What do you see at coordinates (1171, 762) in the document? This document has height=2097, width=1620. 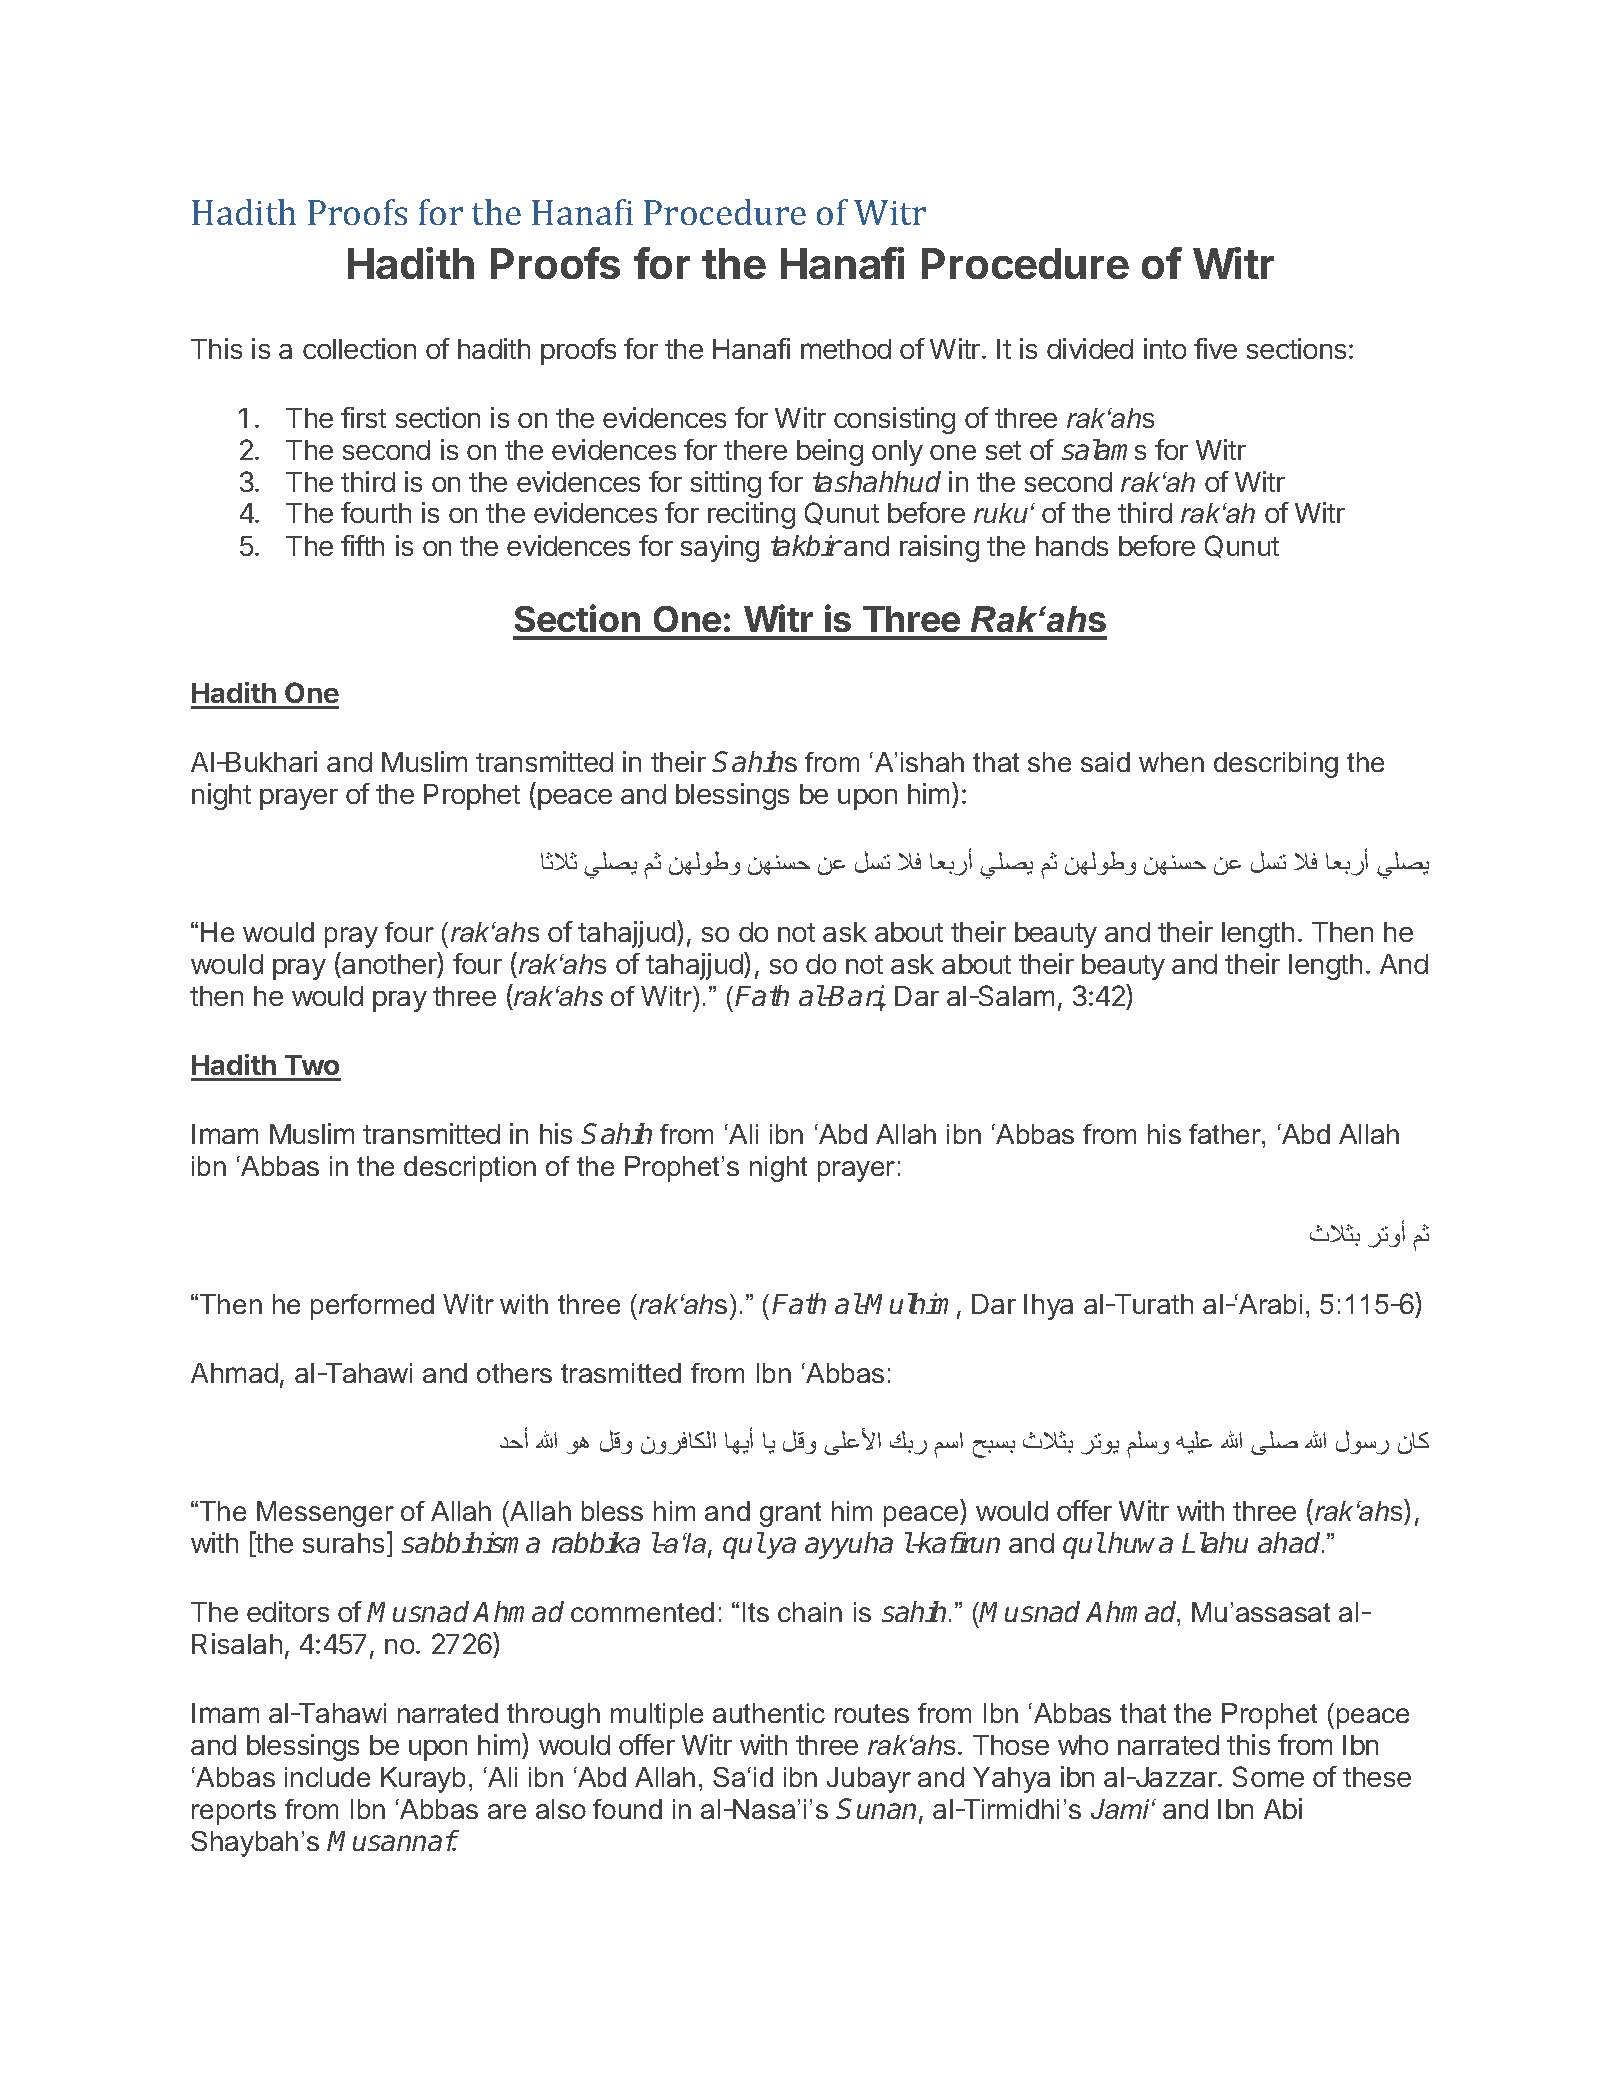 I see `when` at bounding box center [1171, 762].
